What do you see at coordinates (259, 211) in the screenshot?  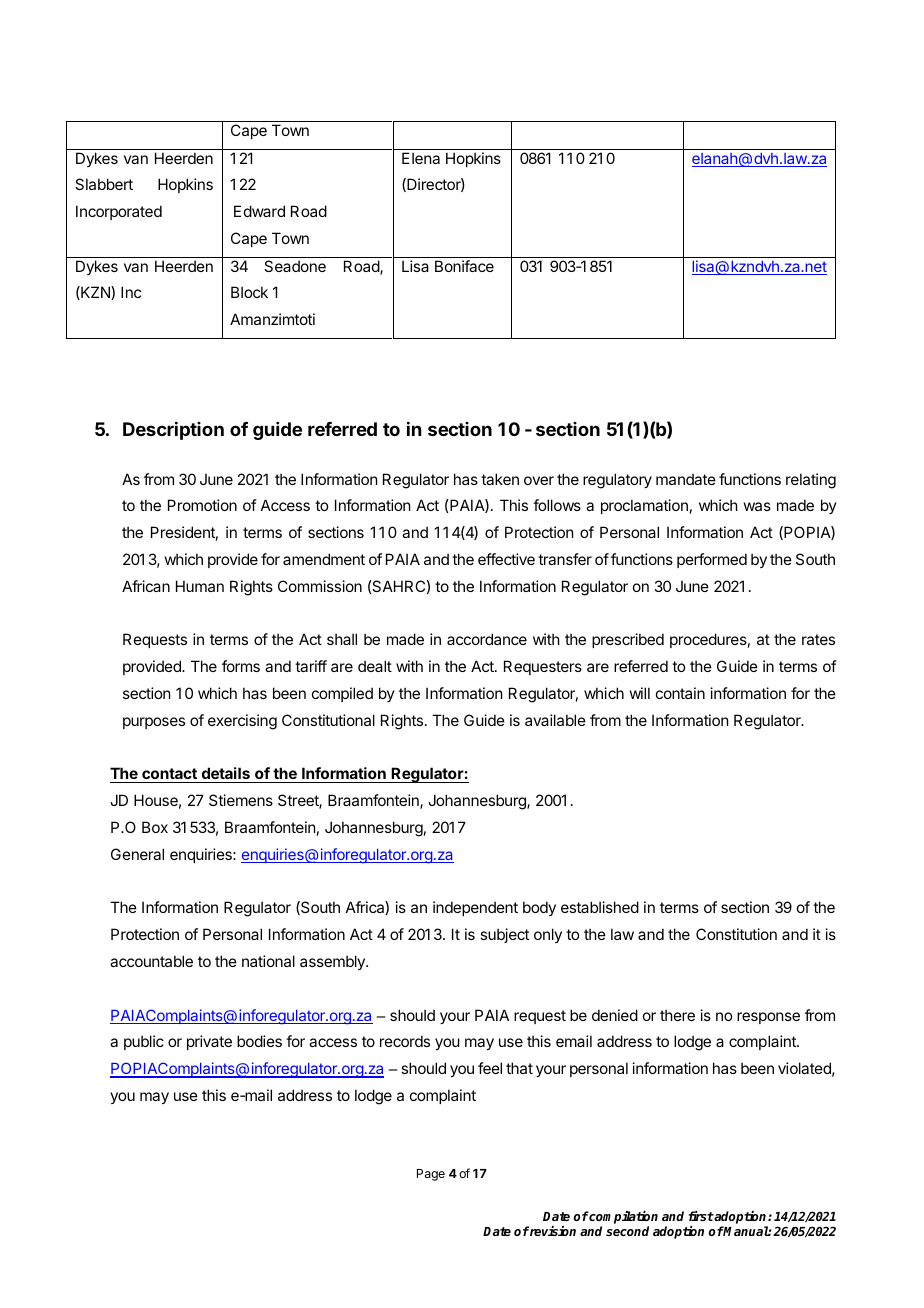 I see `Edward` at bounding box center [259, 211].
